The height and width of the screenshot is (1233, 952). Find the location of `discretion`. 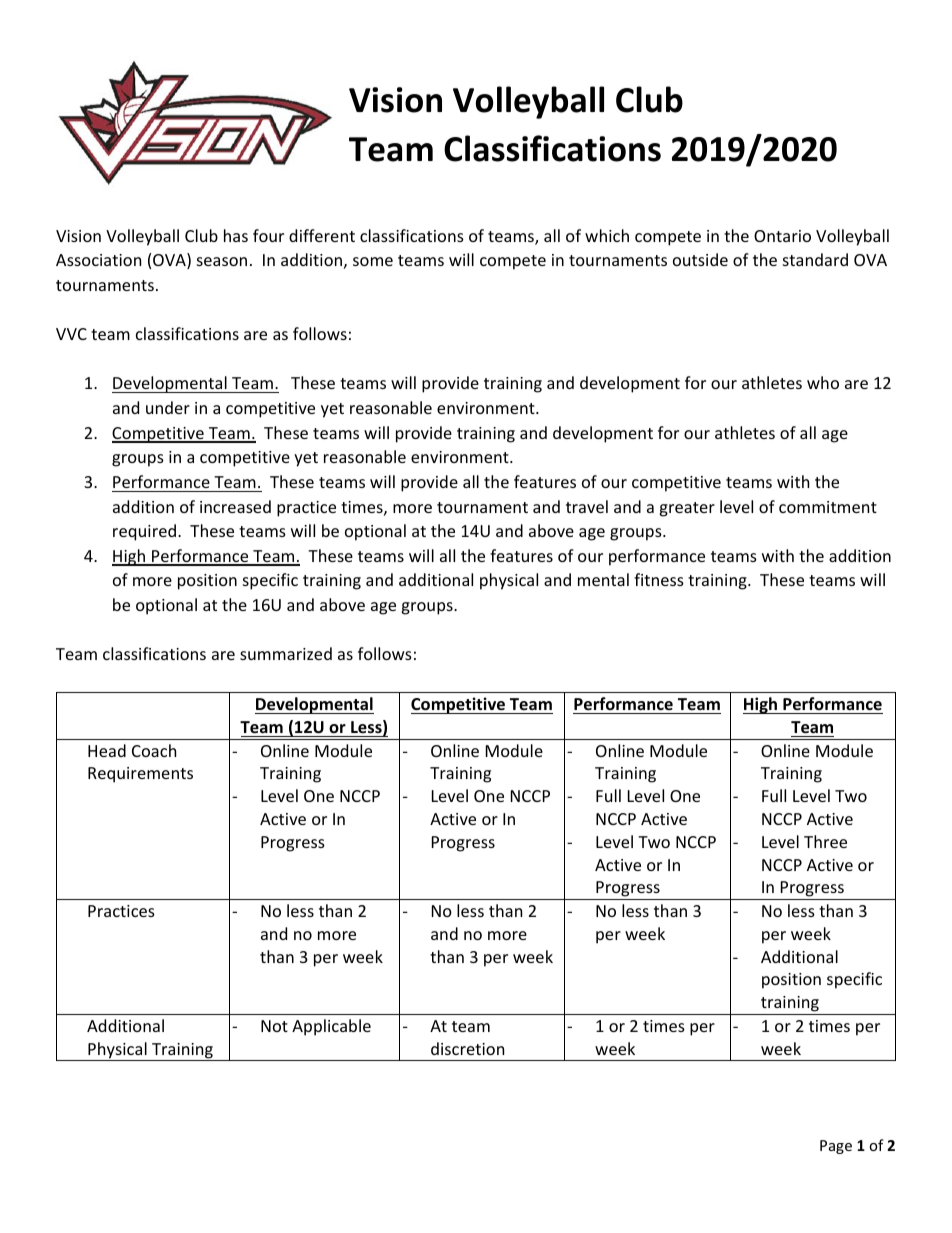

discretion is located at coordinates (467, 1048).
